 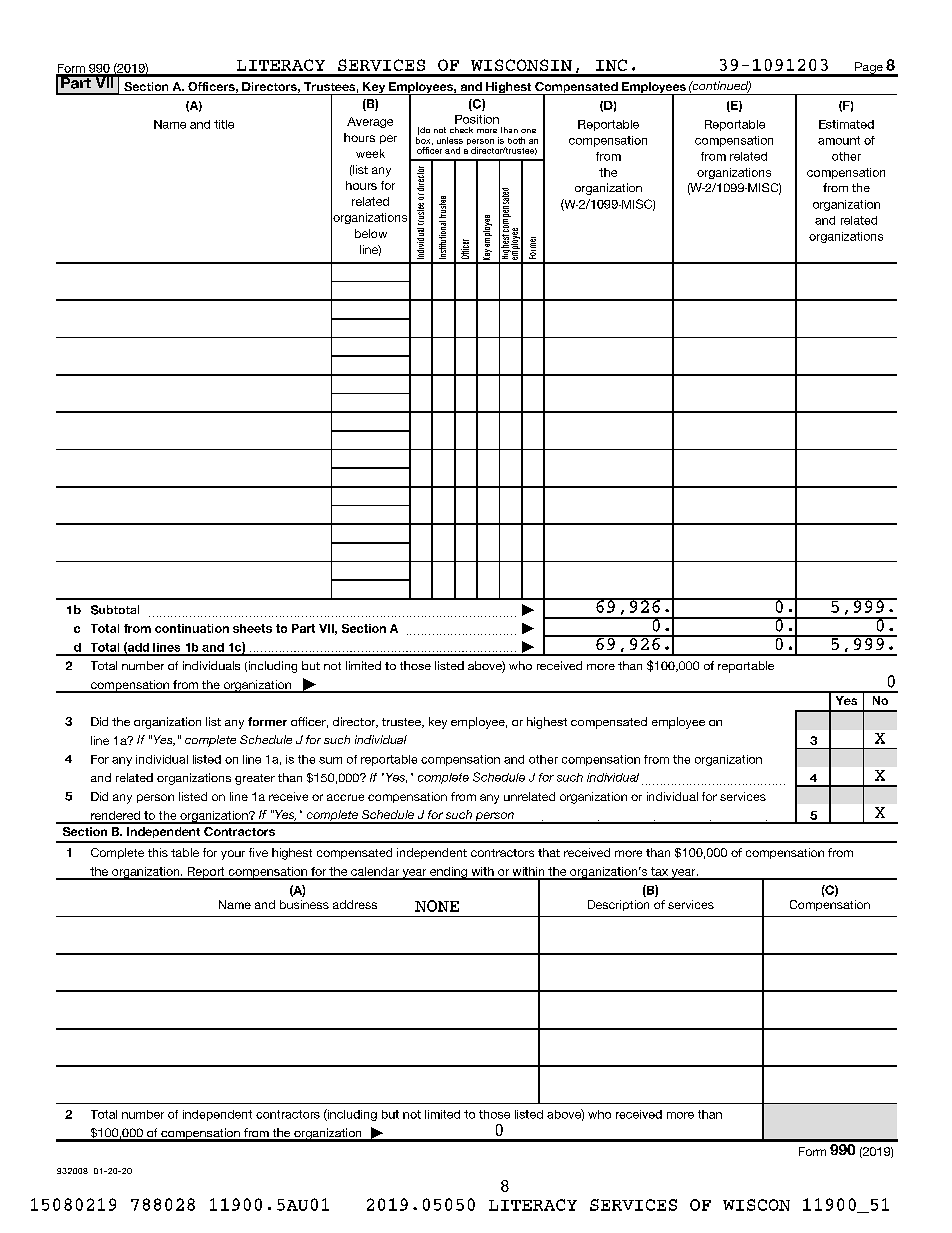 What do you see at coordinates (618, 905) in the image?
I see `Description` at bounding box center [618, 905].
